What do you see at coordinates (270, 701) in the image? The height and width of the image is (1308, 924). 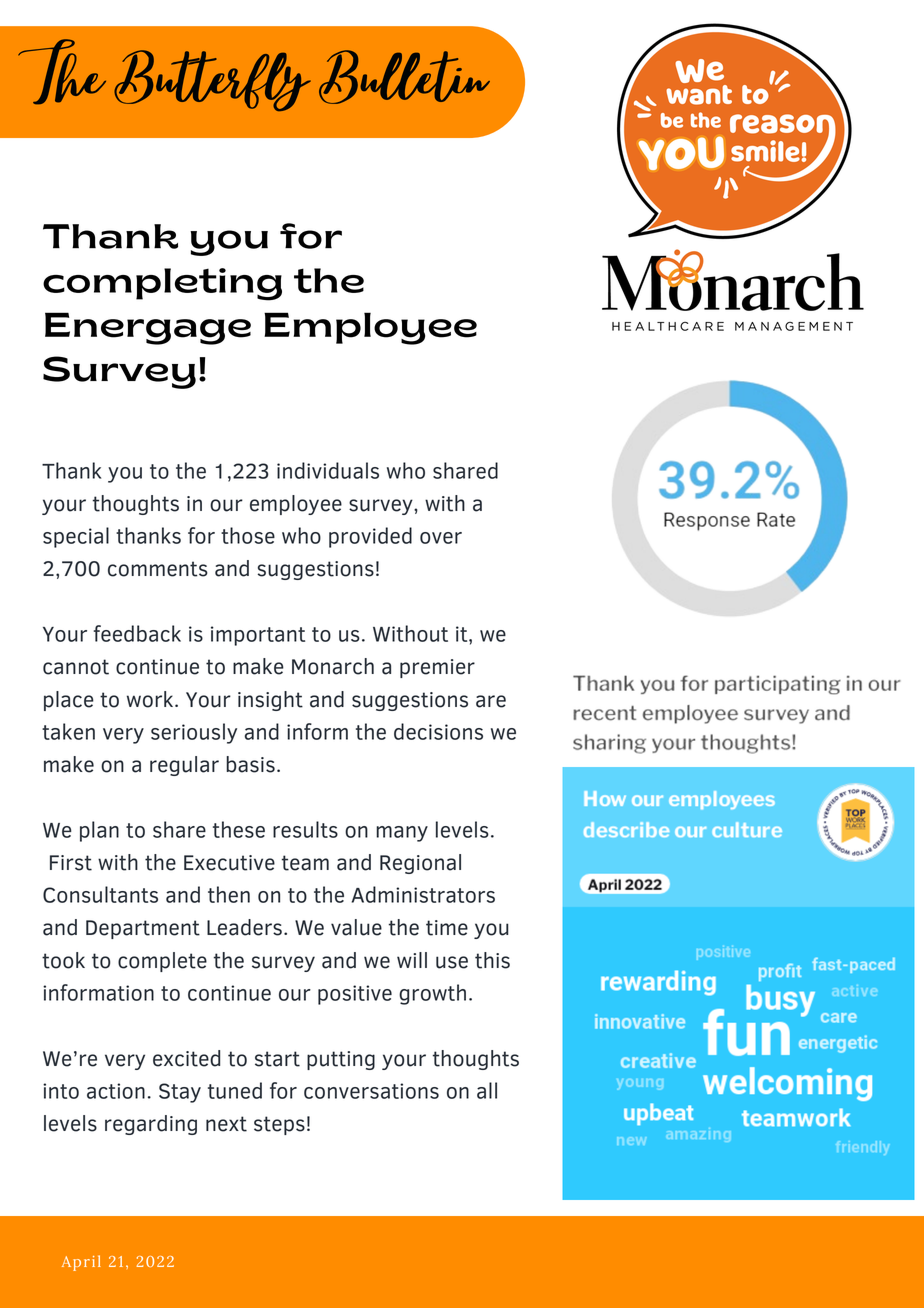 I see `insight` at bounding box center [270, 701].
